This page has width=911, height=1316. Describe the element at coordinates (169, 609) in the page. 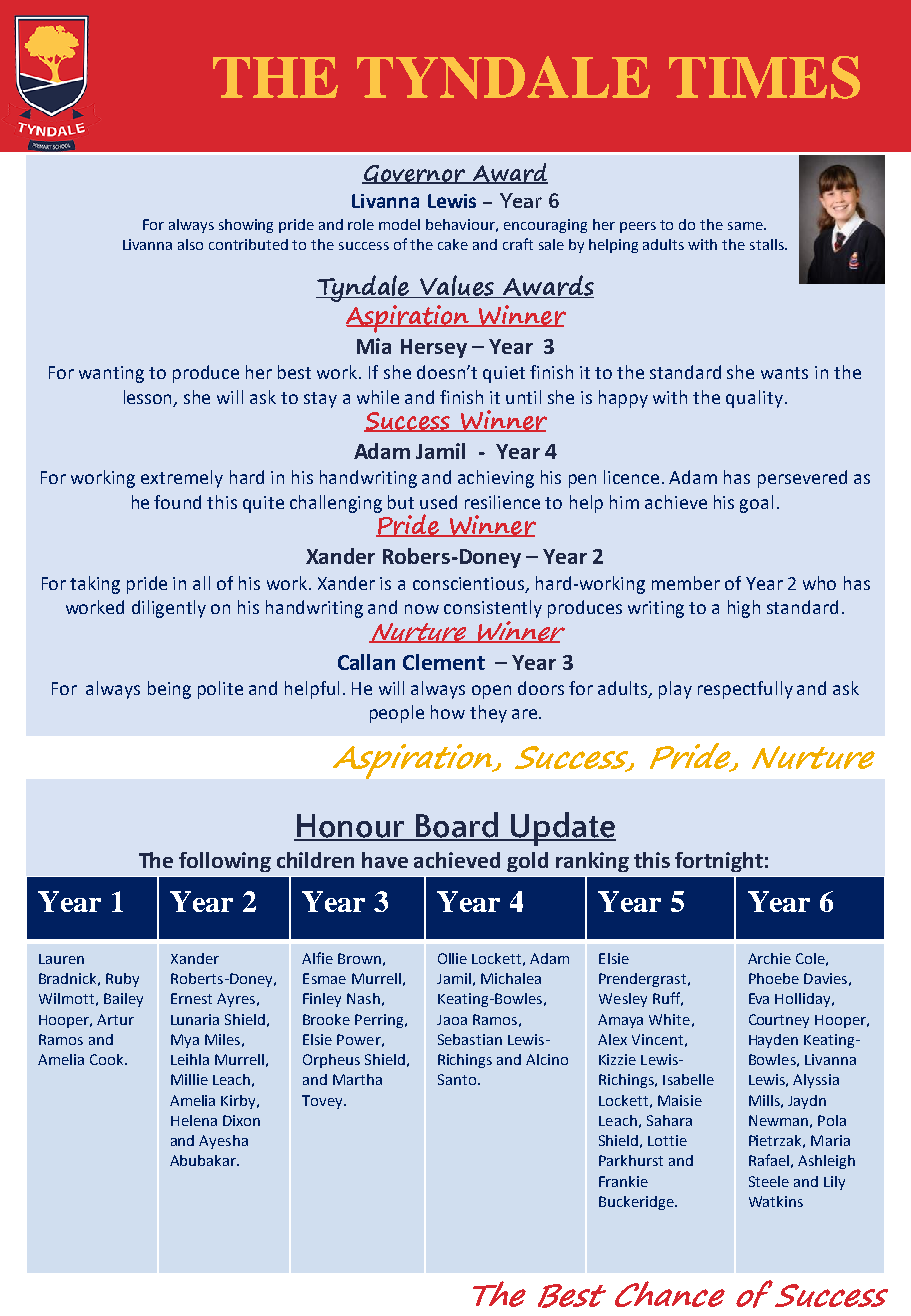

I see `diligently` at that location.
